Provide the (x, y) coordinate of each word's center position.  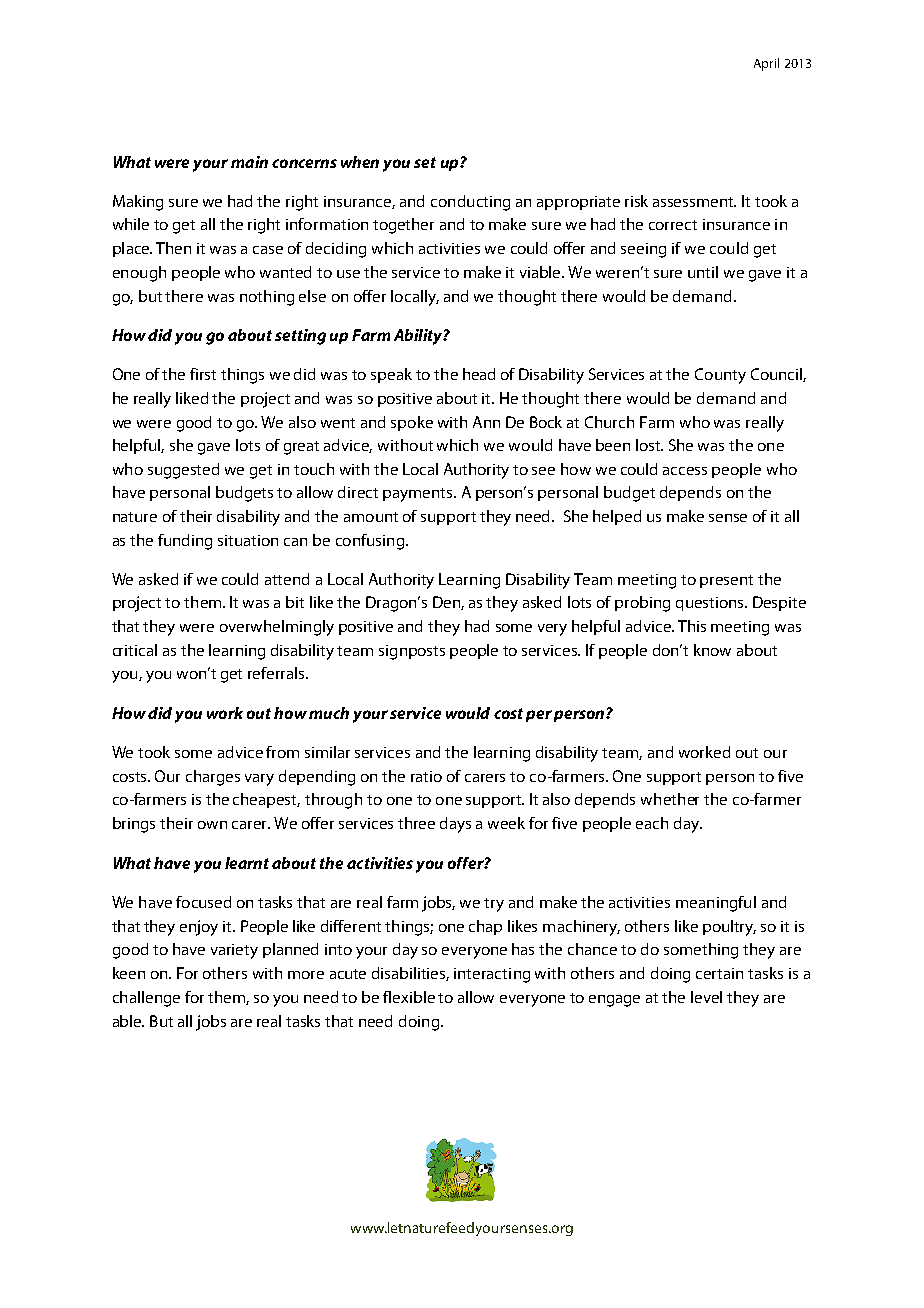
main (249, 162)
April (766, 64)
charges (213, 778)
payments (419, 495)
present (726, 581)
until (703, 272)
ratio (426, 776)
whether (670, 799)
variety (234, 951)
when (360, 162)
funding (185, 542)
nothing (267, 298)
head (479, 374)
